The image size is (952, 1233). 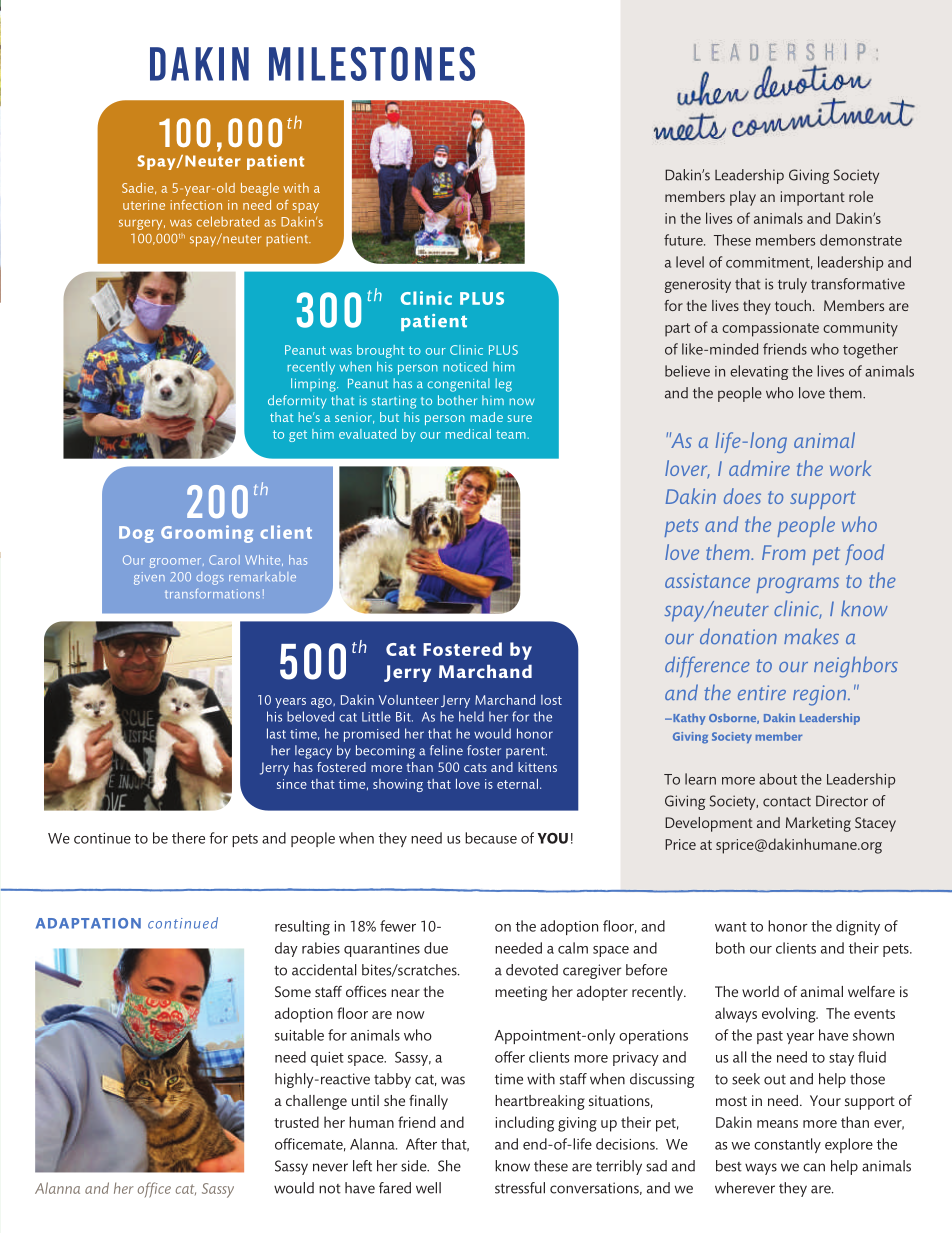 I want to click on Milestones, so click(x=372, y=64).
